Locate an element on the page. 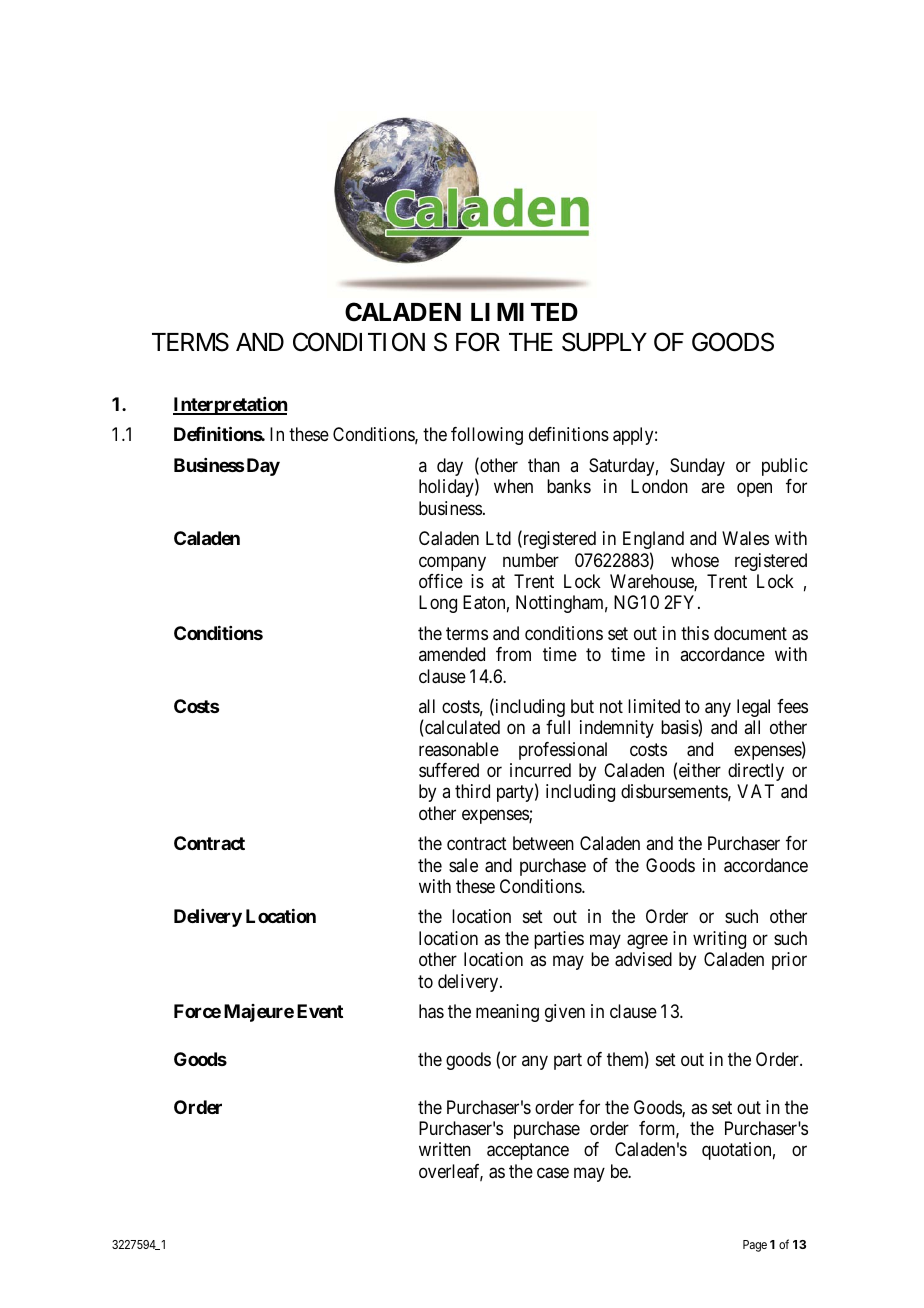 The width and height of the document is (924, 1308). acceptance is located at coordinates (528, 1152).
